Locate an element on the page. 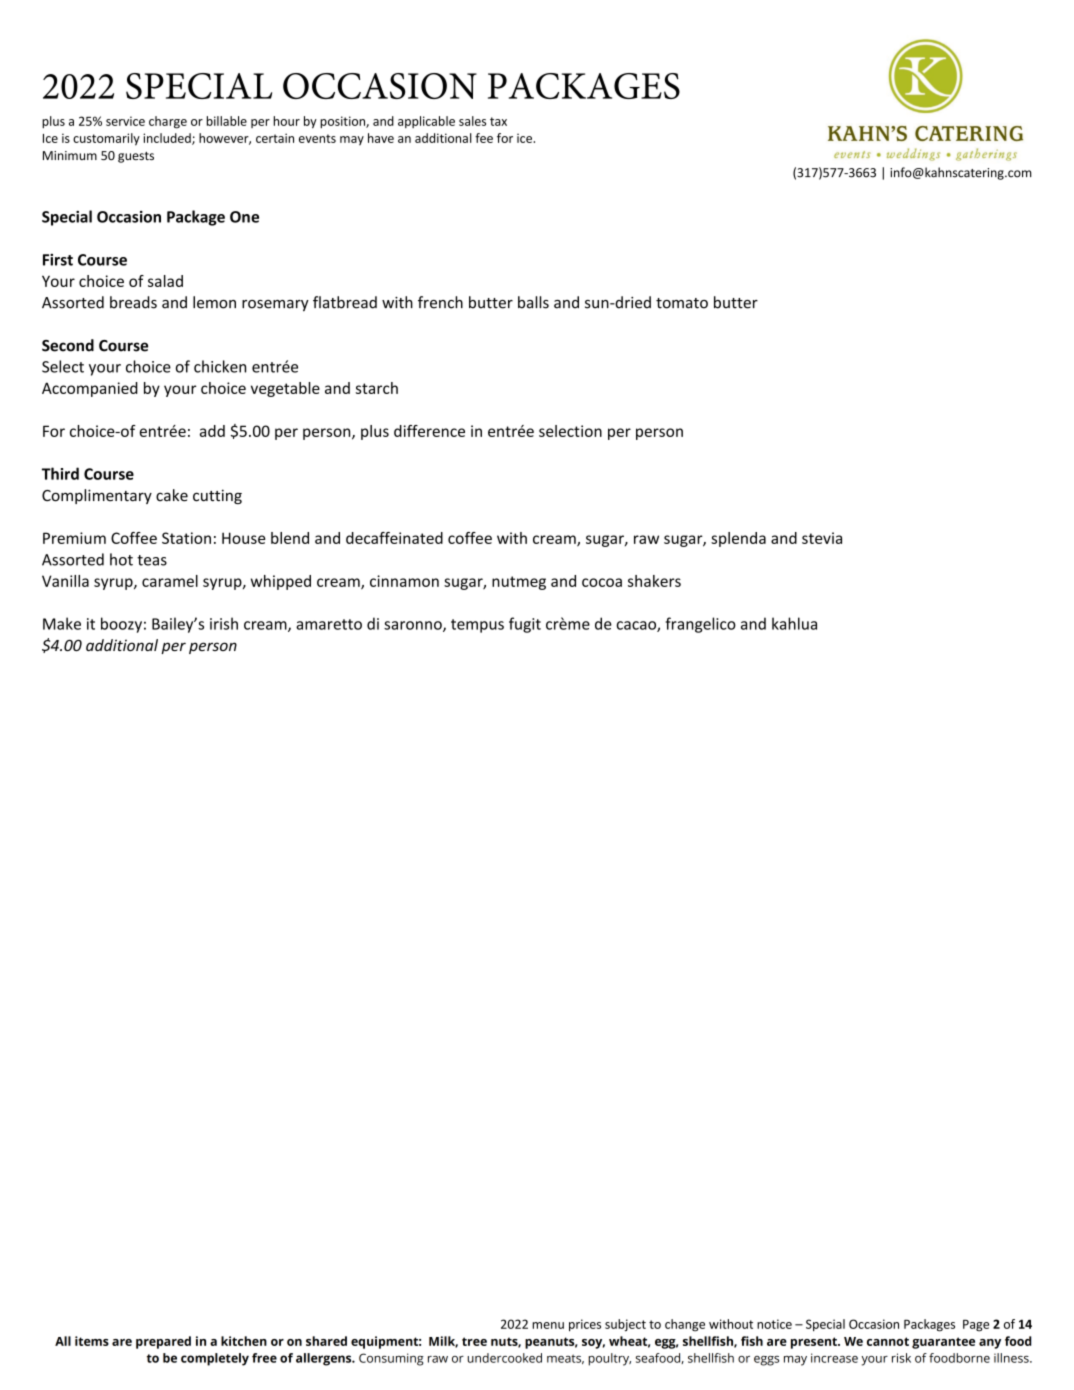 Image resolution: width=1074 pixels, height=1390 pixels. included is located at coordinates (168, 139).
